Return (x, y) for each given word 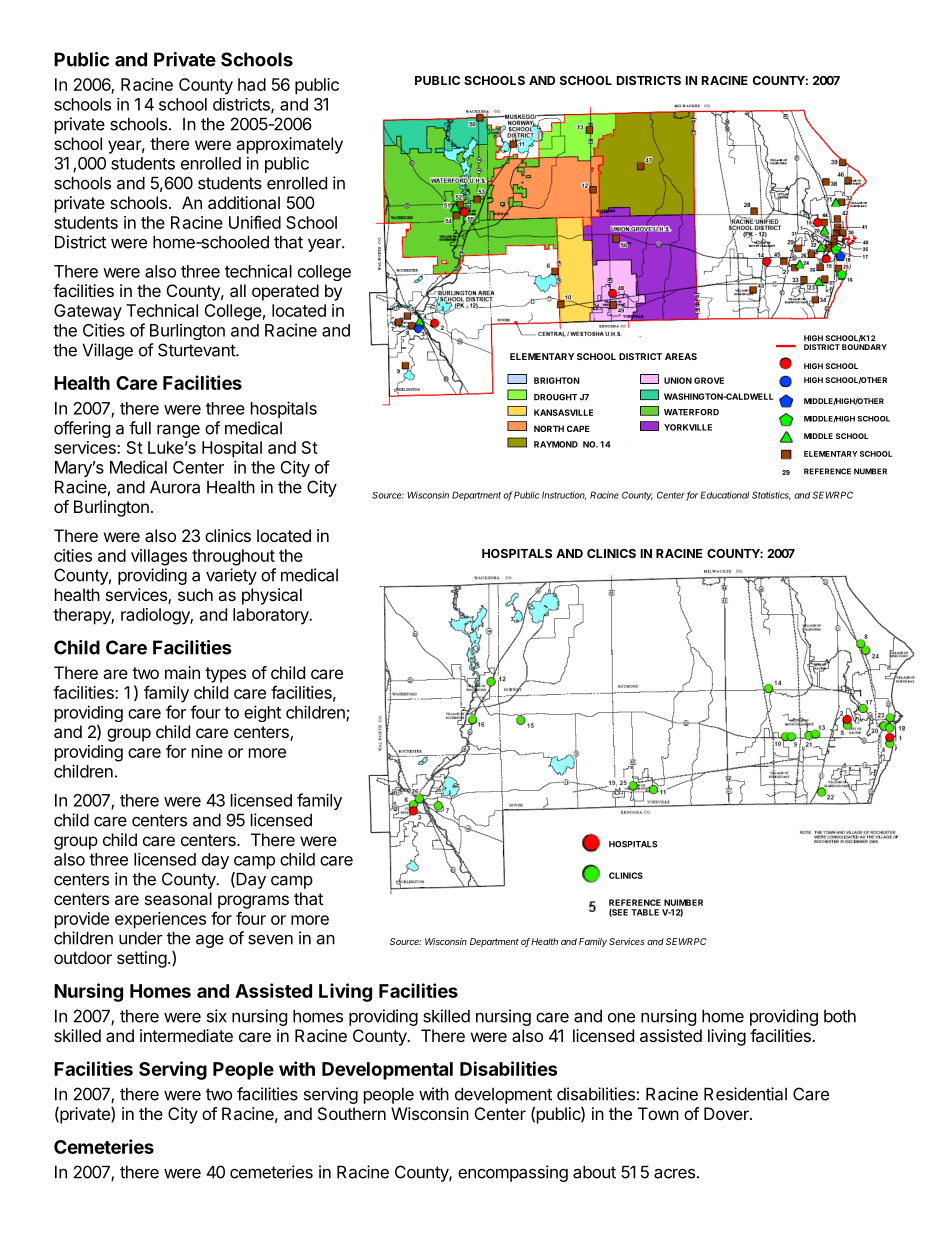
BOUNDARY (864, 347)
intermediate (186, 1035)
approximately (289, 145)
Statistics (771, 495)
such (195, 594)
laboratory (272, 616)
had (252, 84)
